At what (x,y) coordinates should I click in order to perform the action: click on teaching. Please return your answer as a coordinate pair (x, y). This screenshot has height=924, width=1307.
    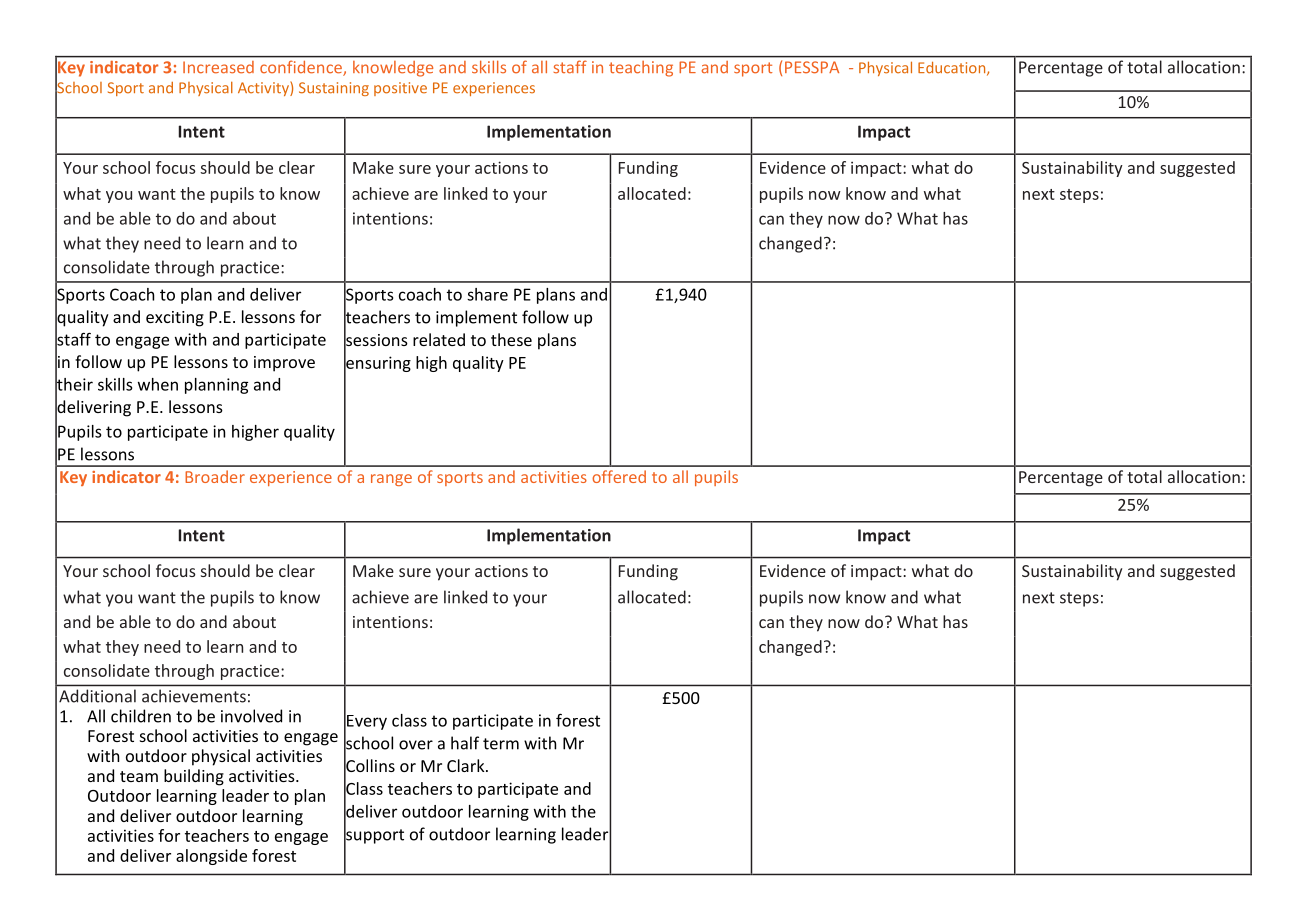
    Looking at the image, I should click on (641, 68).
